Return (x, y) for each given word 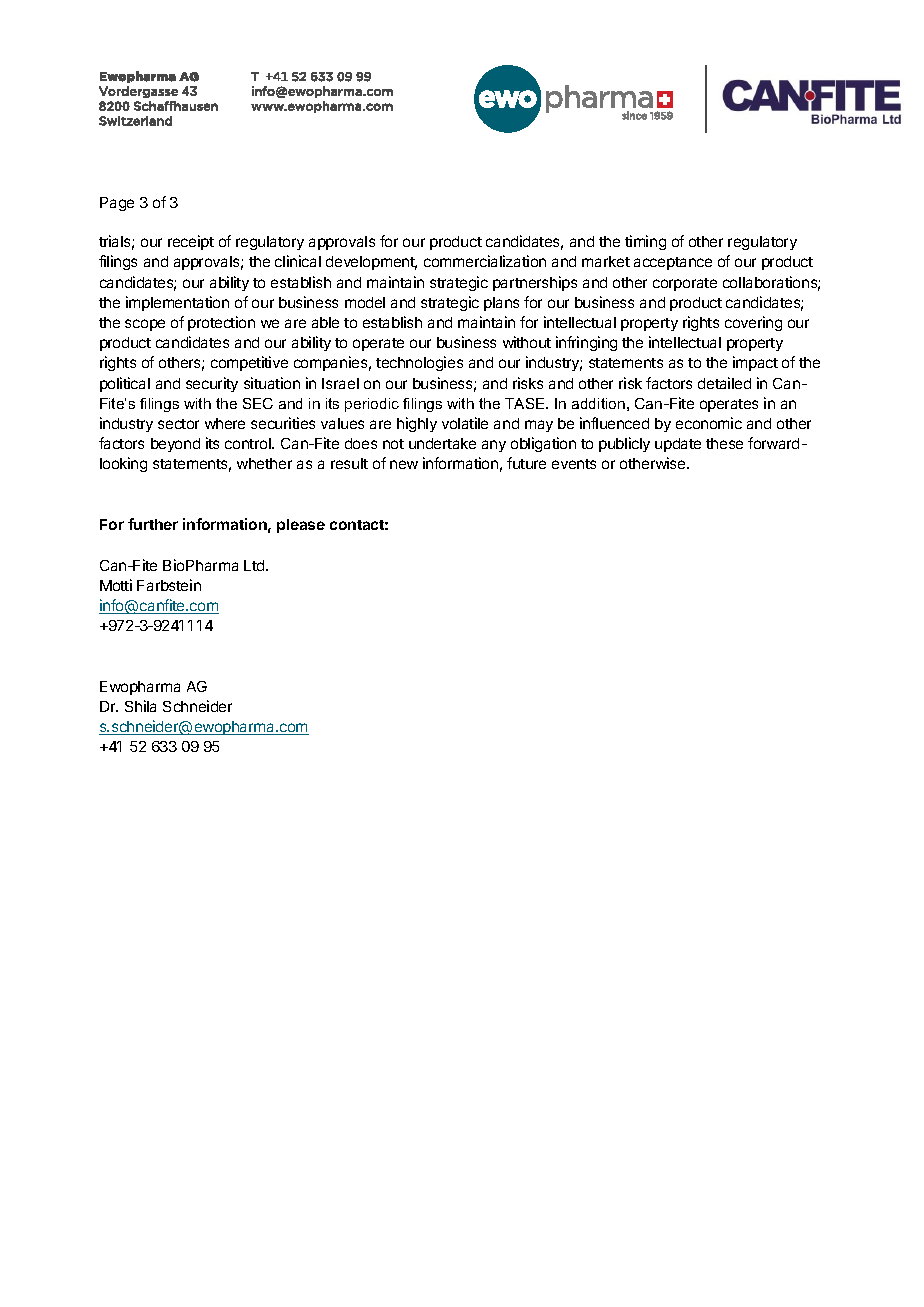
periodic (372, 405)
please (301, 526)
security (212, 384)
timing (645, 242)
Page (117, 204)
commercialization (485, 261)
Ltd (255, 565)
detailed (724, 383)
